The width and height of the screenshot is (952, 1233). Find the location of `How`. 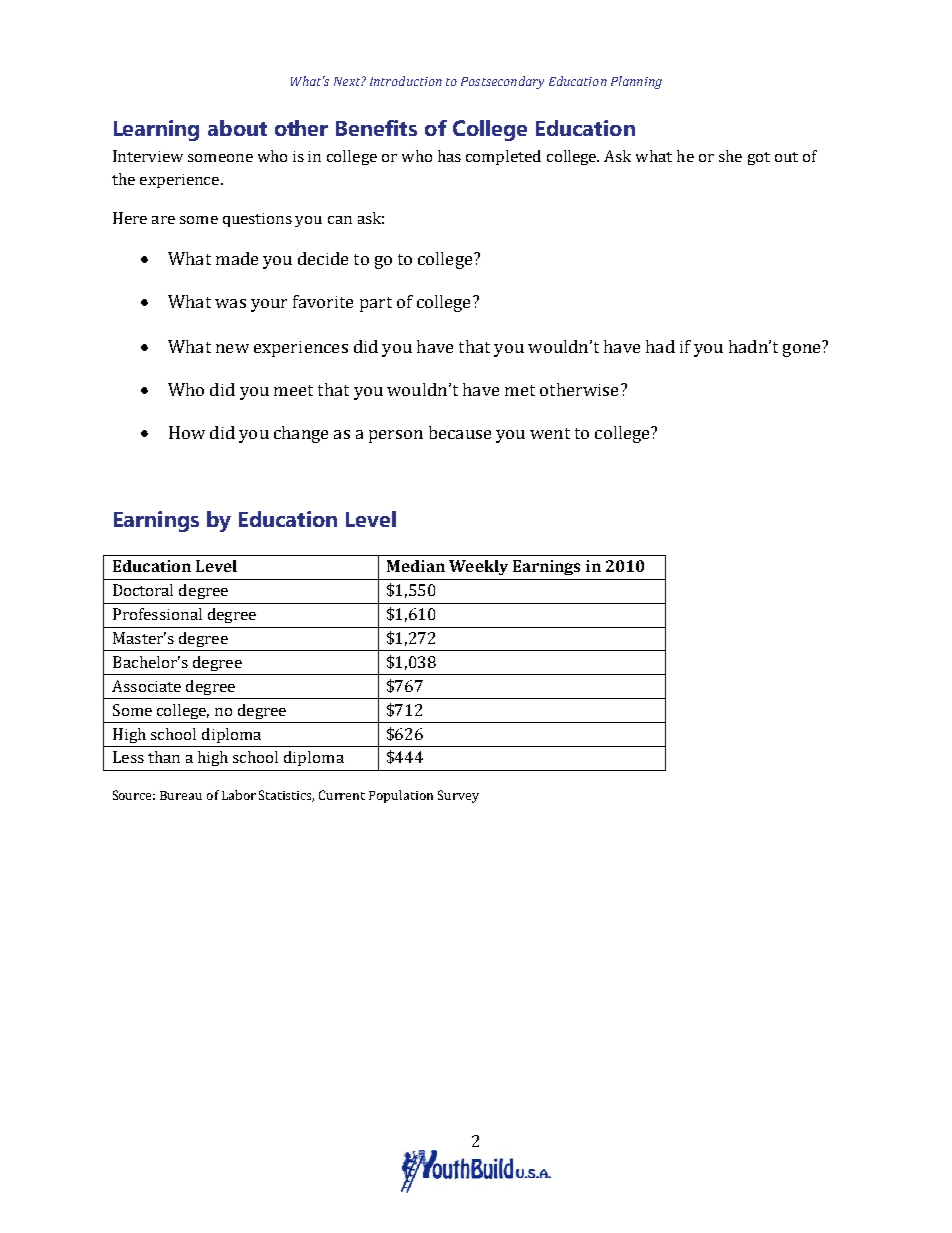

How is located at coordinates (187, 432).
